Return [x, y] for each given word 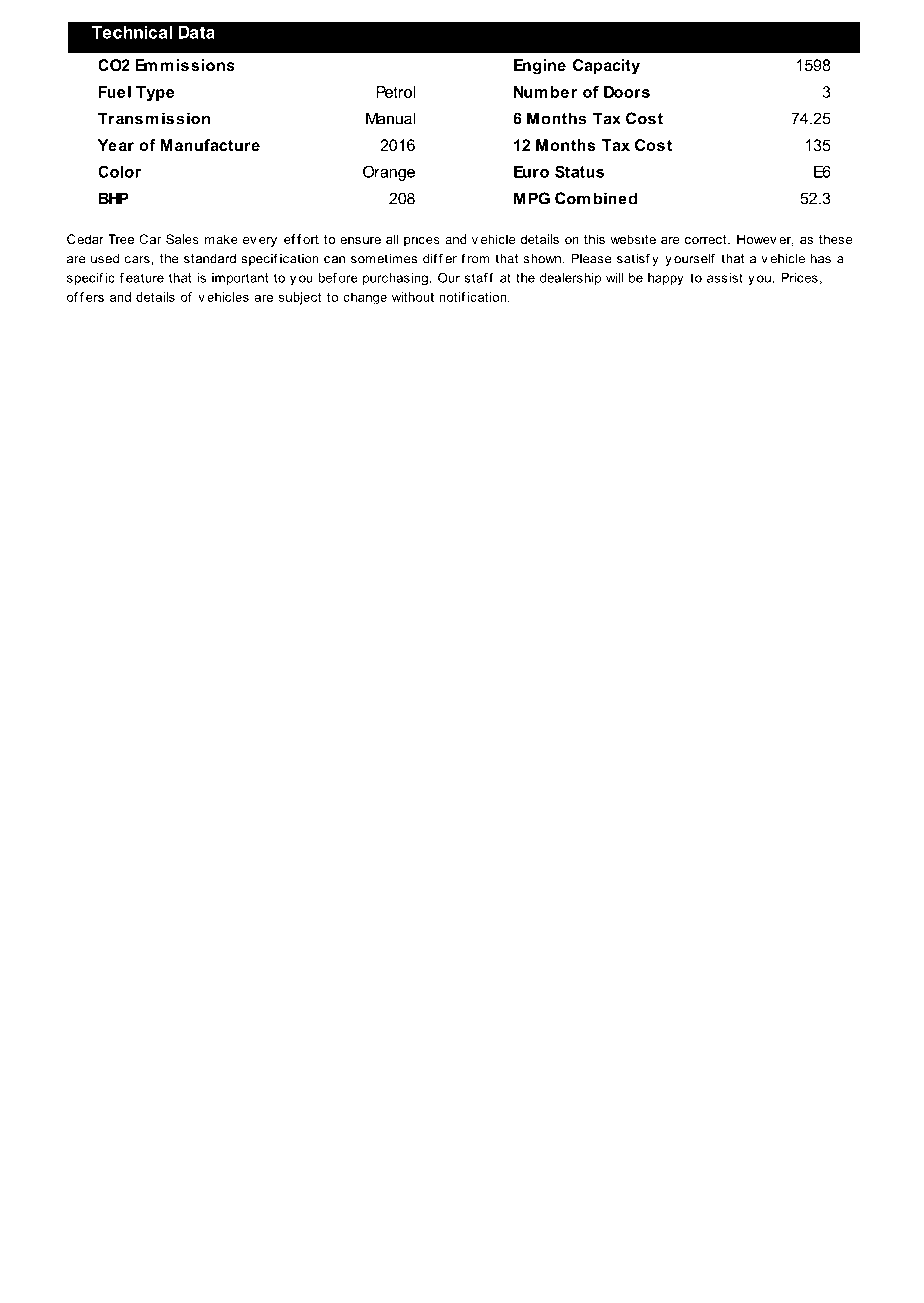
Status [579, 171]
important [240, 279]
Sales [182, 239]
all [392, 239]
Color [119, 171]
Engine [540, 67]
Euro [531, 172]
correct [707, 239]
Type [155, 93]
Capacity [606, 67]
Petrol [395, 92]
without [413, 297]
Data [197, 32]
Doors [627, 92]
